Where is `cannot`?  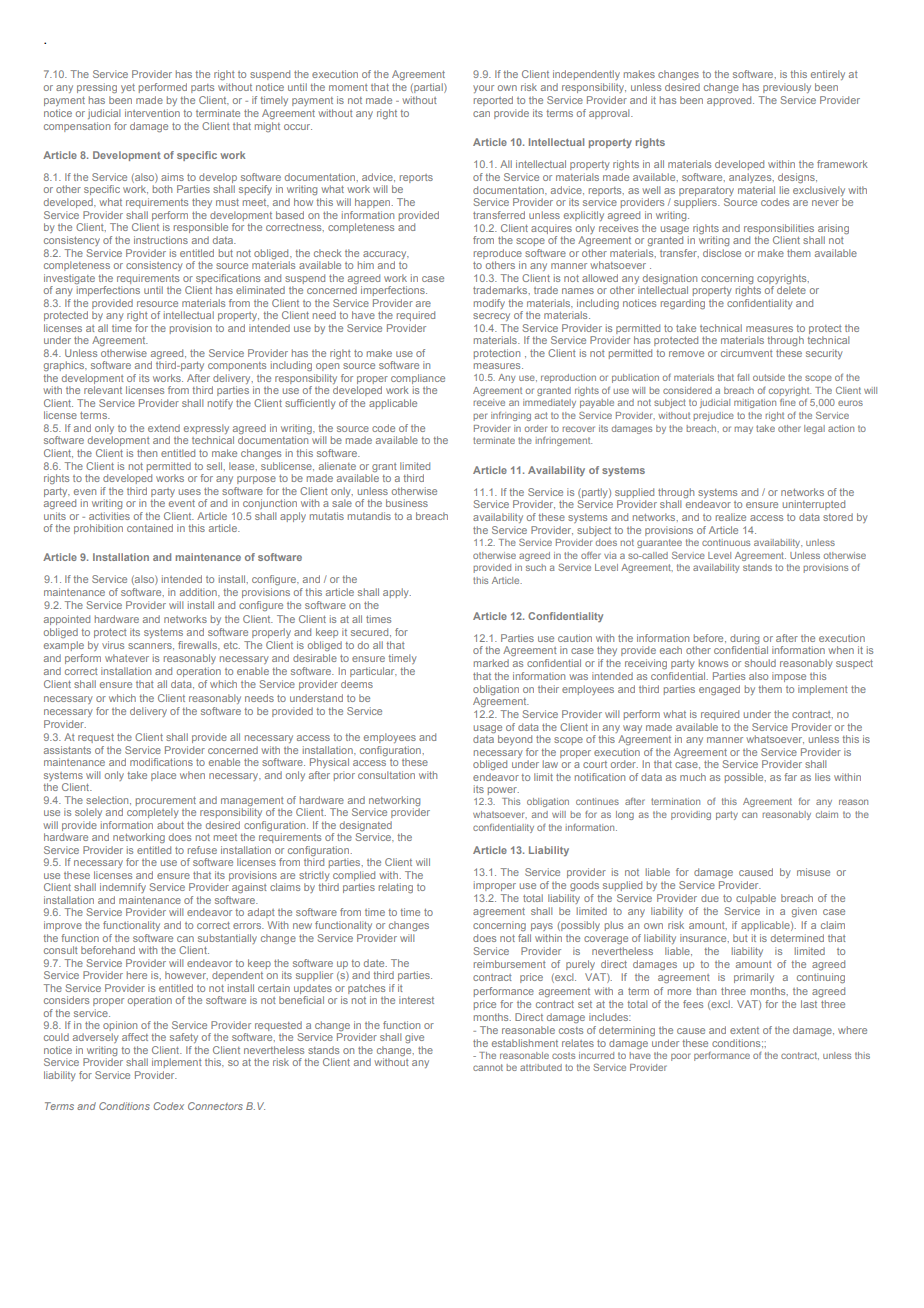
cannot is located at coordinates (488, 1067).
